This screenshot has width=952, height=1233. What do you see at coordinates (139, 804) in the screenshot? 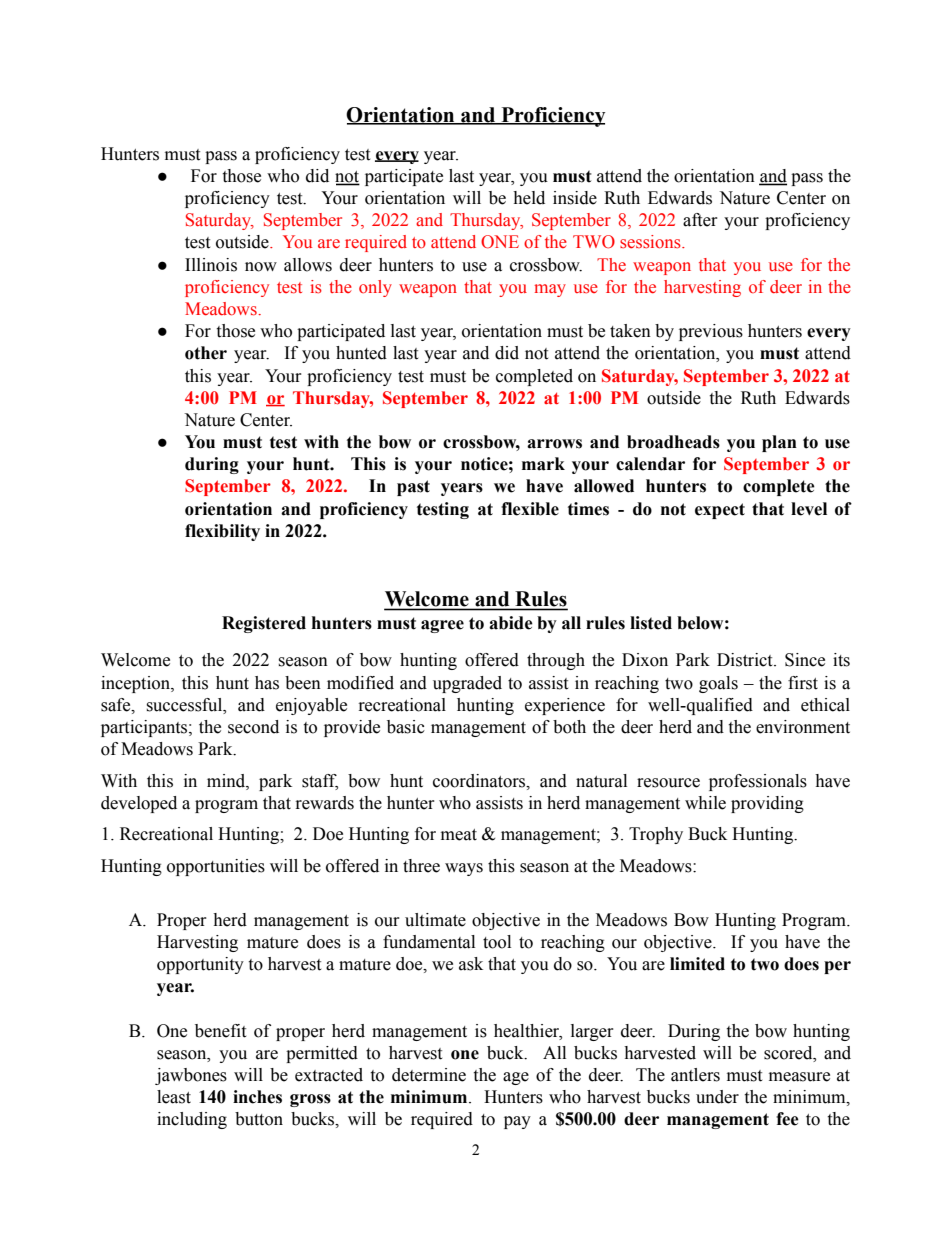
I see `developed` at bounding box center [139, 804].
